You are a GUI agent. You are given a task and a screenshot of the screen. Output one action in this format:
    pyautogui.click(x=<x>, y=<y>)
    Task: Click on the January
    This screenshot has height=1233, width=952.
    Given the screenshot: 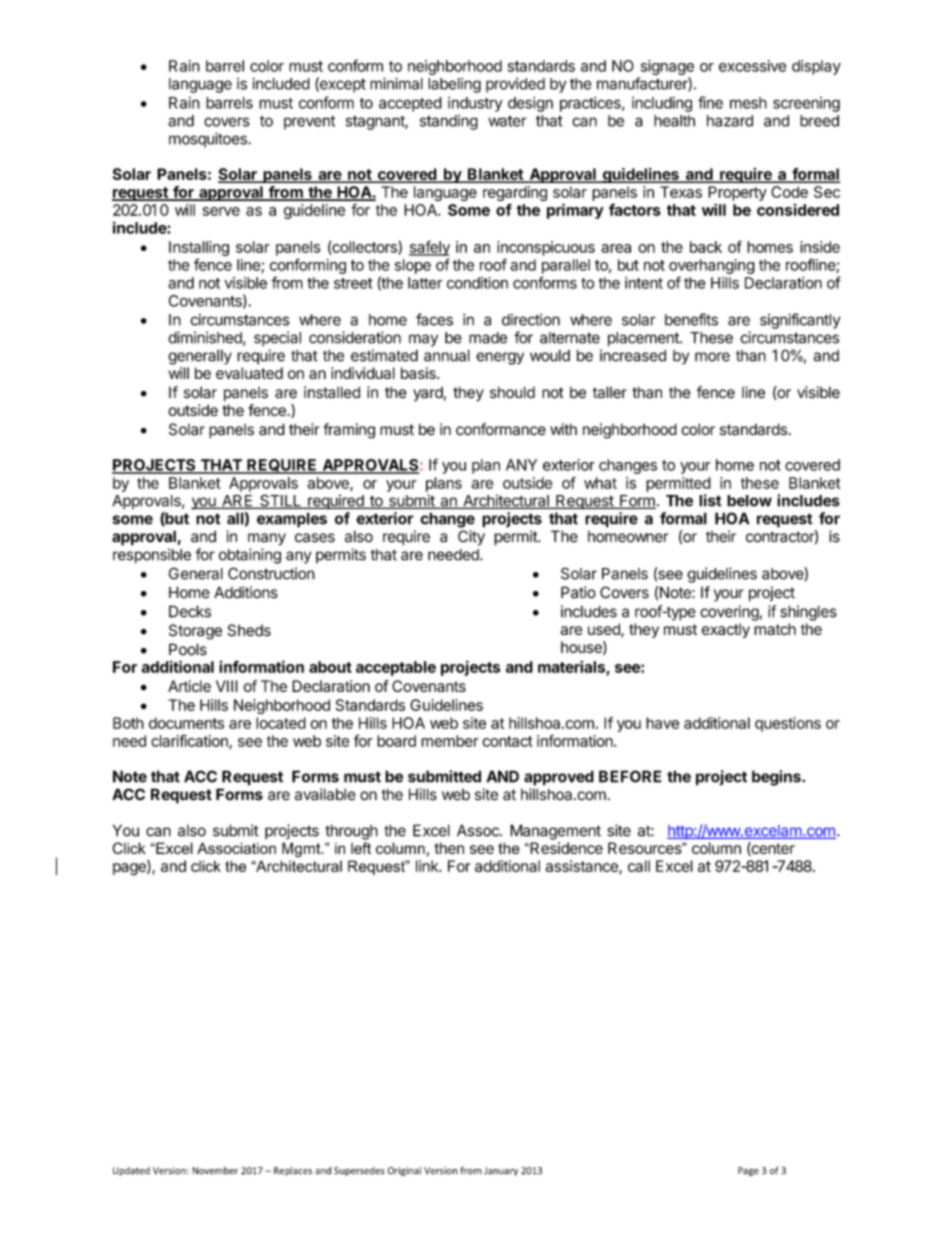 What is the action you would take?
    pyautogui.click(x=501, y=1171)
